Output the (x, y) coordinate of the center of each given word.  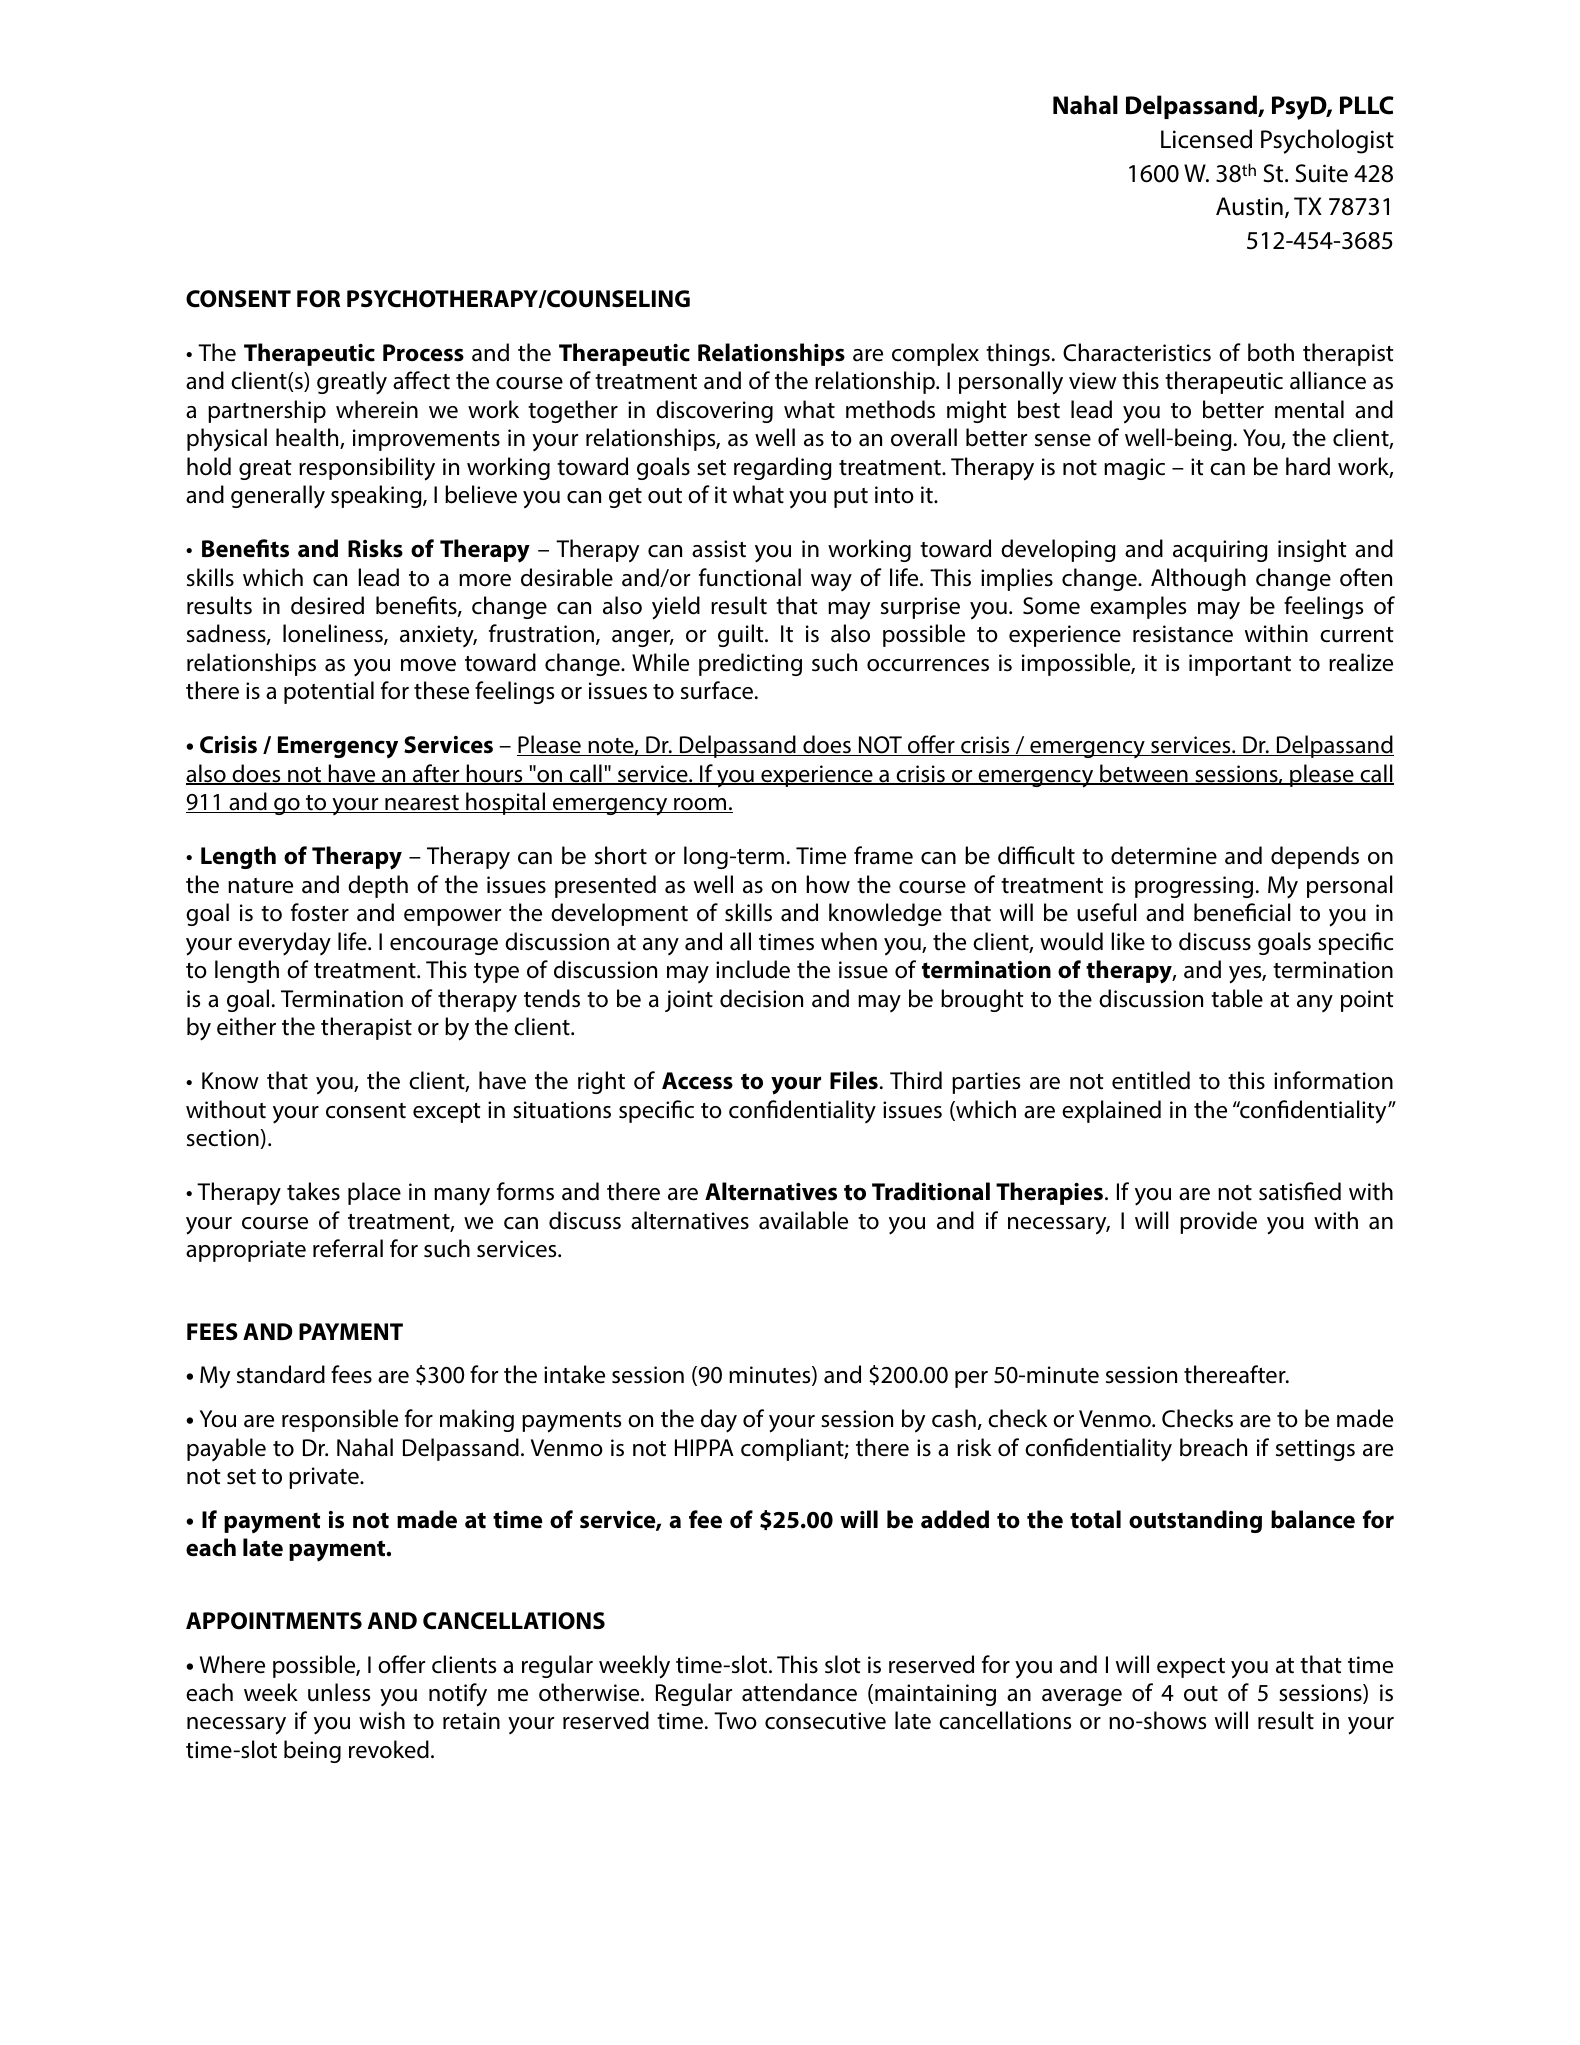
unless (339, 1692)
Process (423, 353)
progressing (1194, 887)
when (849, 941)
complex (935, 354)
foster (320, 912)
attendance (799, 1692)
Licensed (1206, 139)
